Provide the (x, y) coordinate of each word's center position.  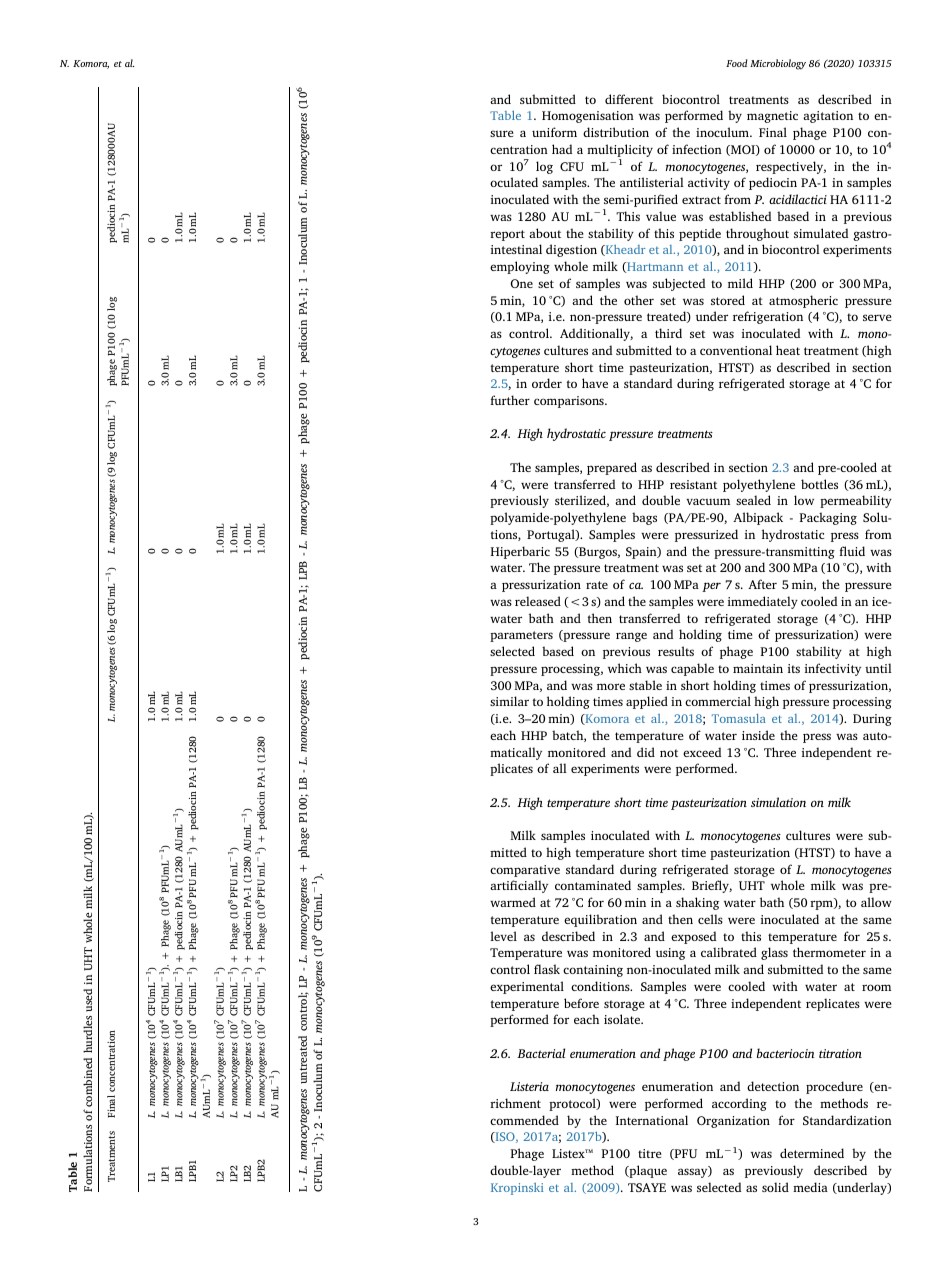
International (652, 1120)
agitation (828, 117)
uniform (554, 132)
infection (697, 149)
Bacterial (541, 1053)
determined (812, 1153)
